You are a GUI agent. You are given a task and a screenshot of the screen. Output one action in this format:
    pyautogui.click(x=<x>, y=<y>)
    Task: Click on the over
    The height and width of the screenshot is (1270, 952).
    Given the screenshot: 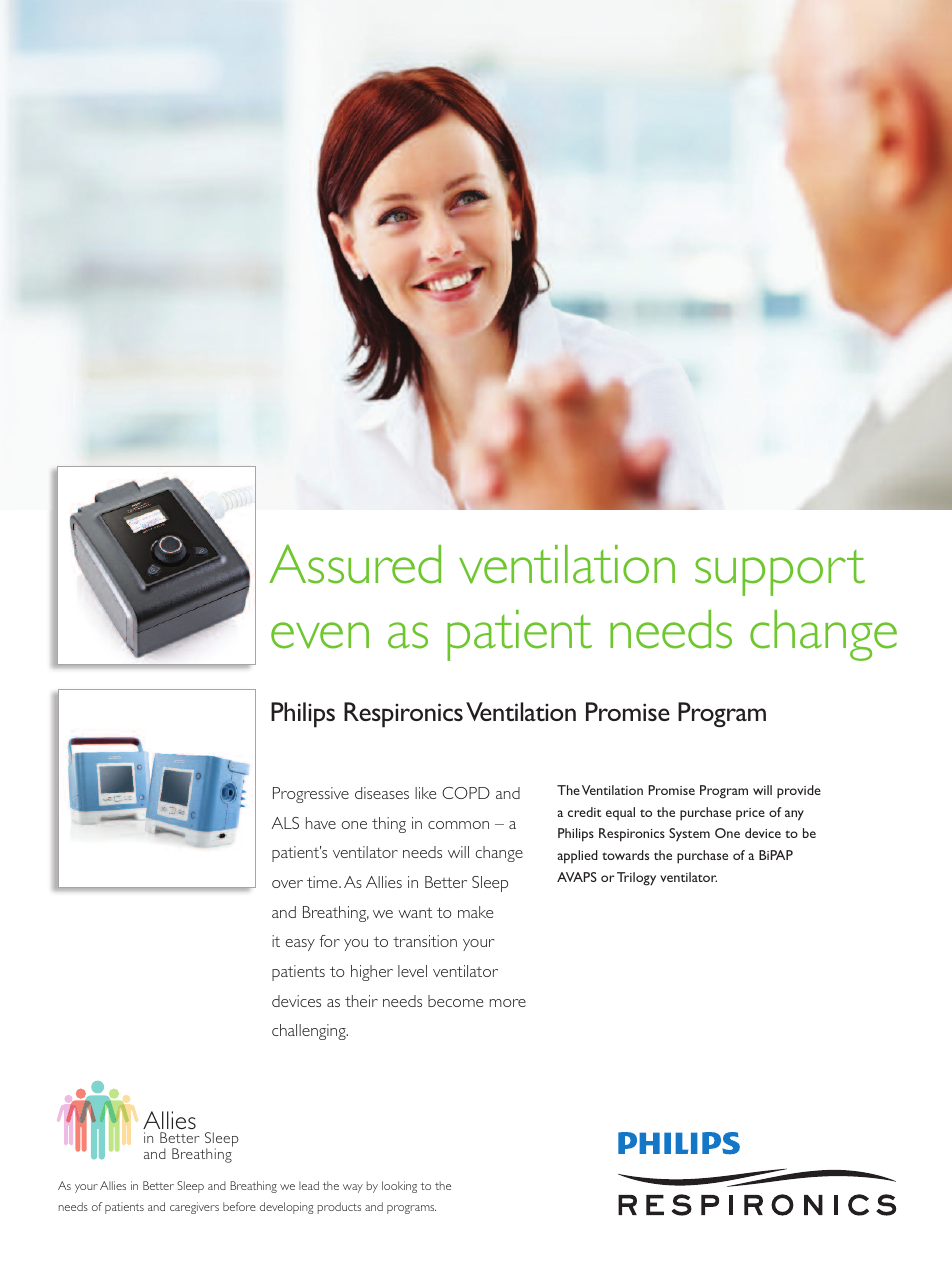 What is the action you would take?
    pyautogui.click(x=287, y=884)
